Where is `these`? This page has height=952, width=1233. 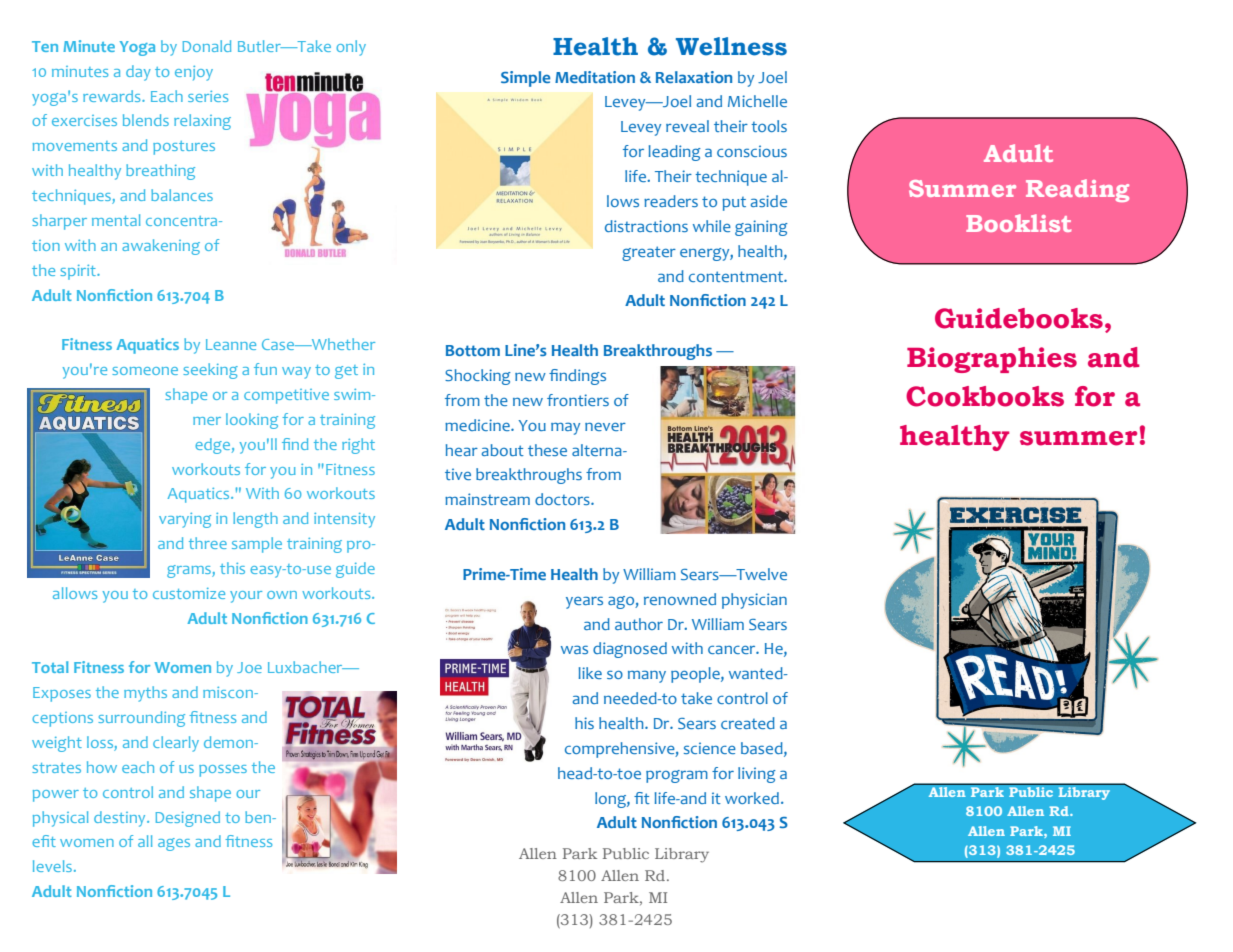 these is located at coordinates (547, 450).
